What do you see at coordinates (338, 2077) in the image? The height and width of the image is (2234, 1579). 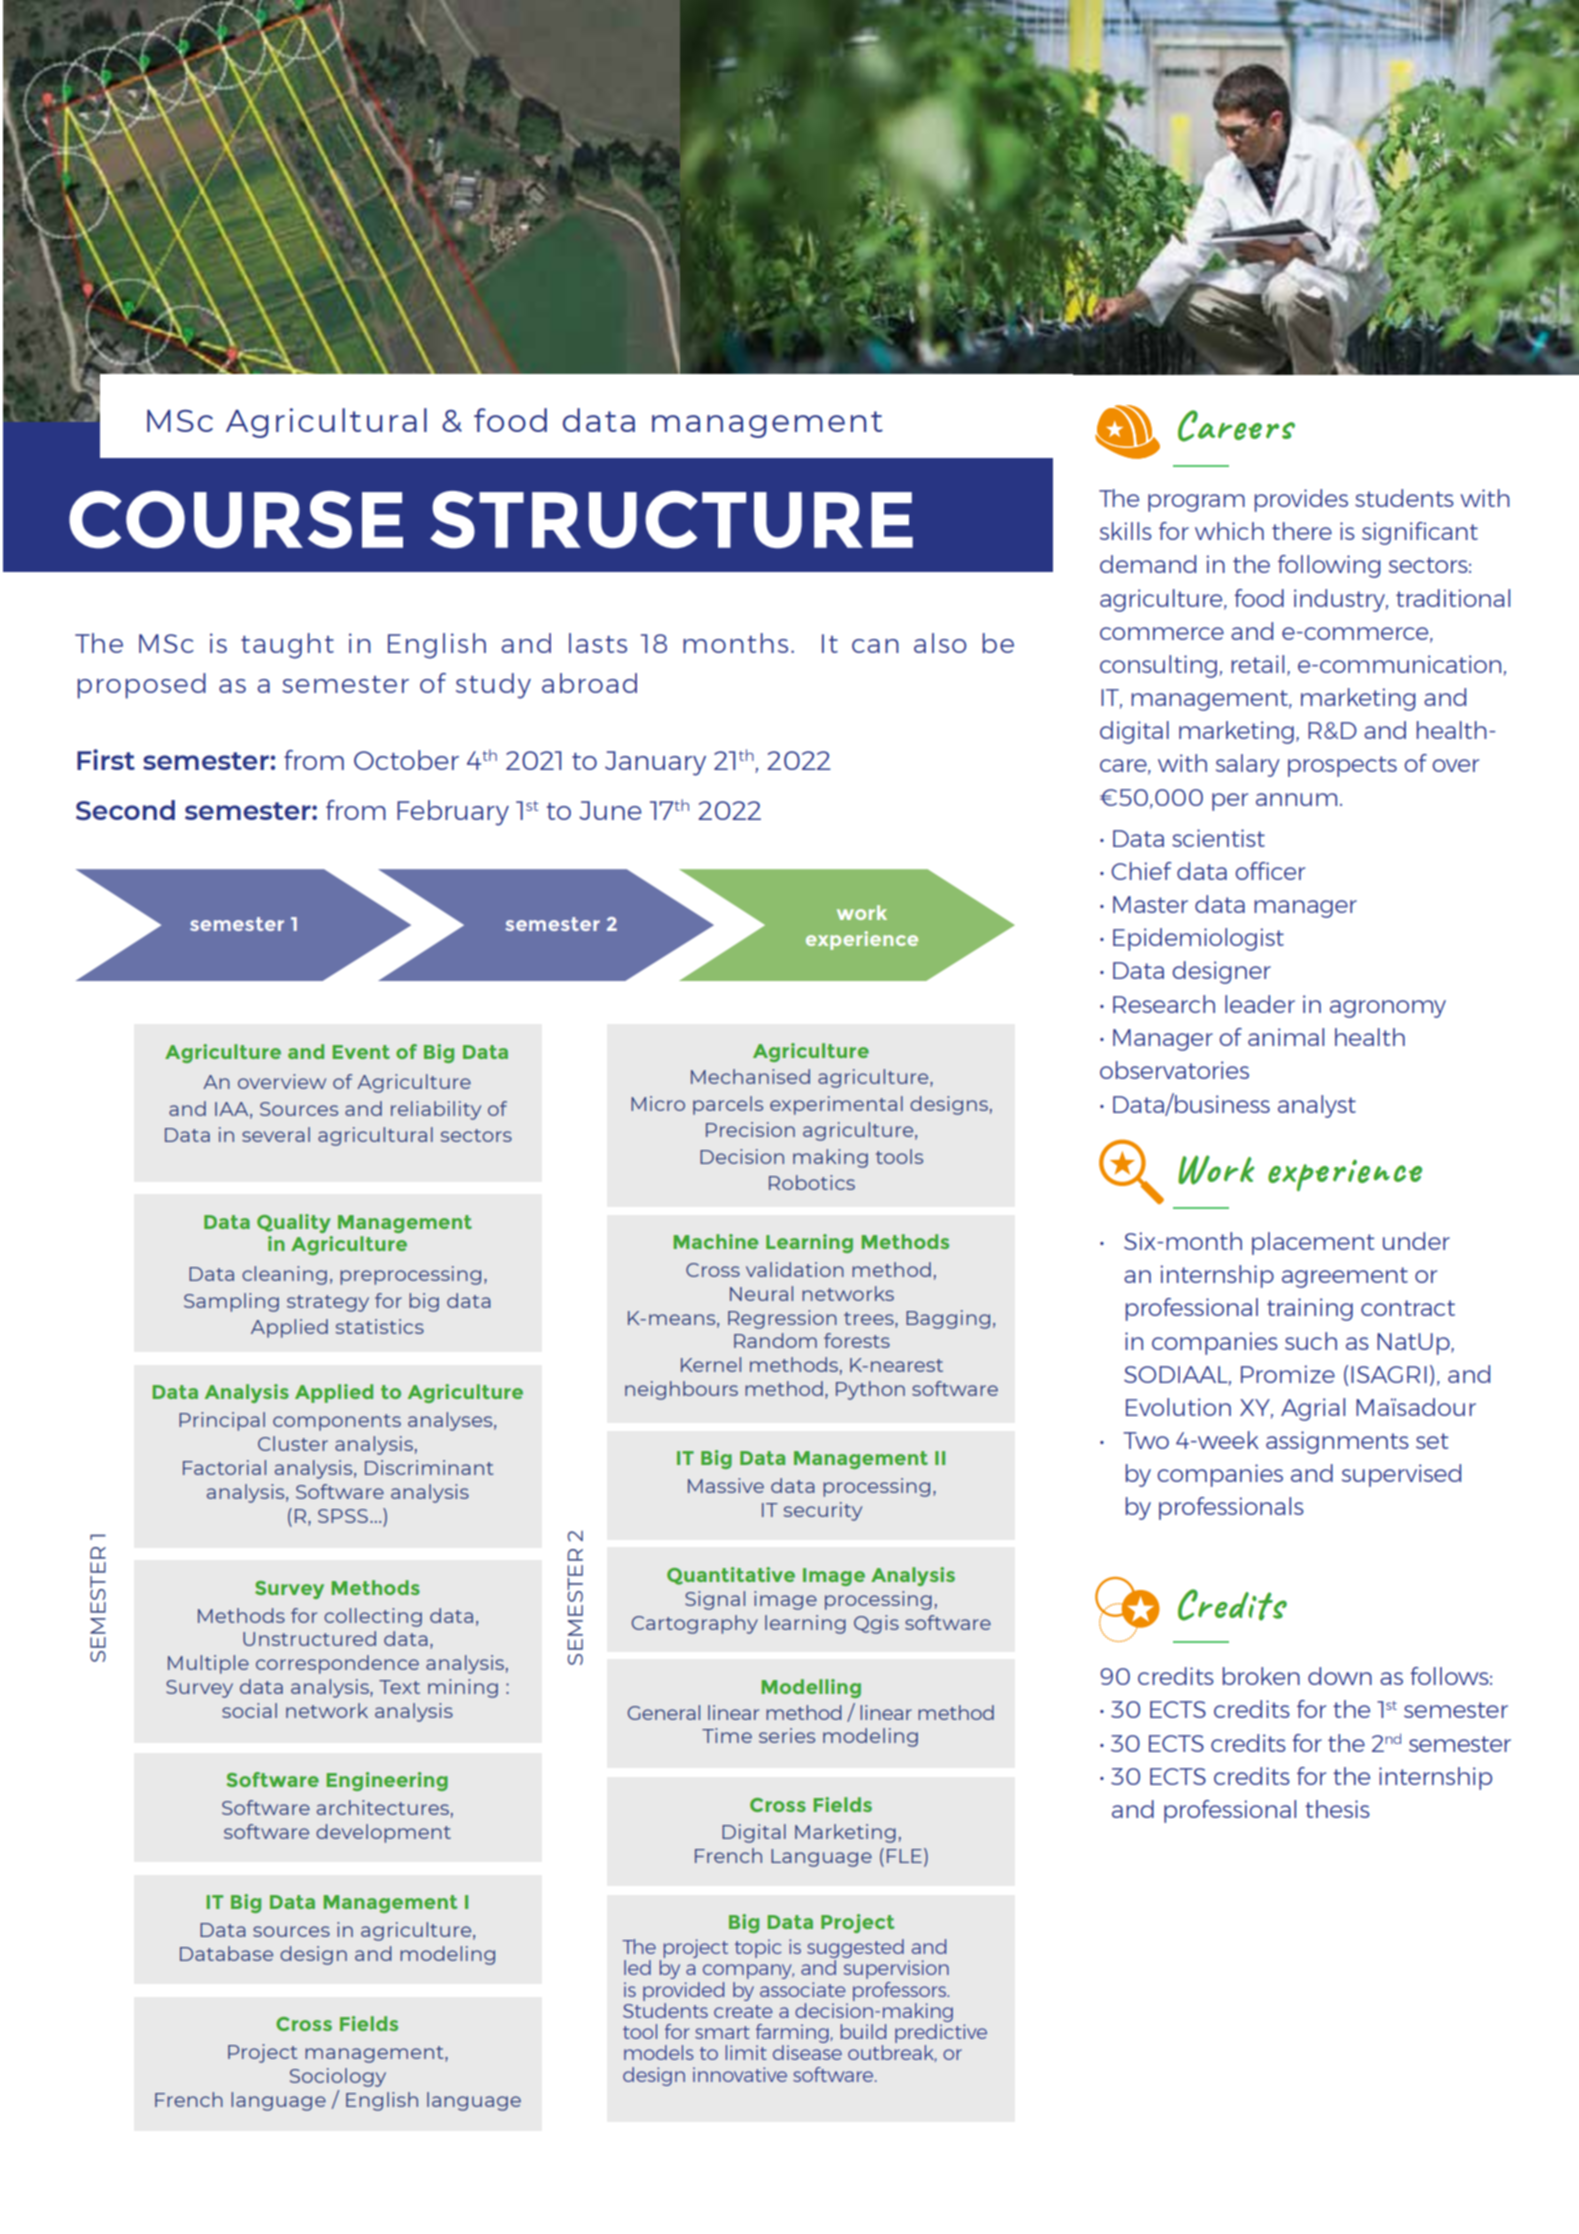 I see `Sociology` at bounding box center [338, 2077].
